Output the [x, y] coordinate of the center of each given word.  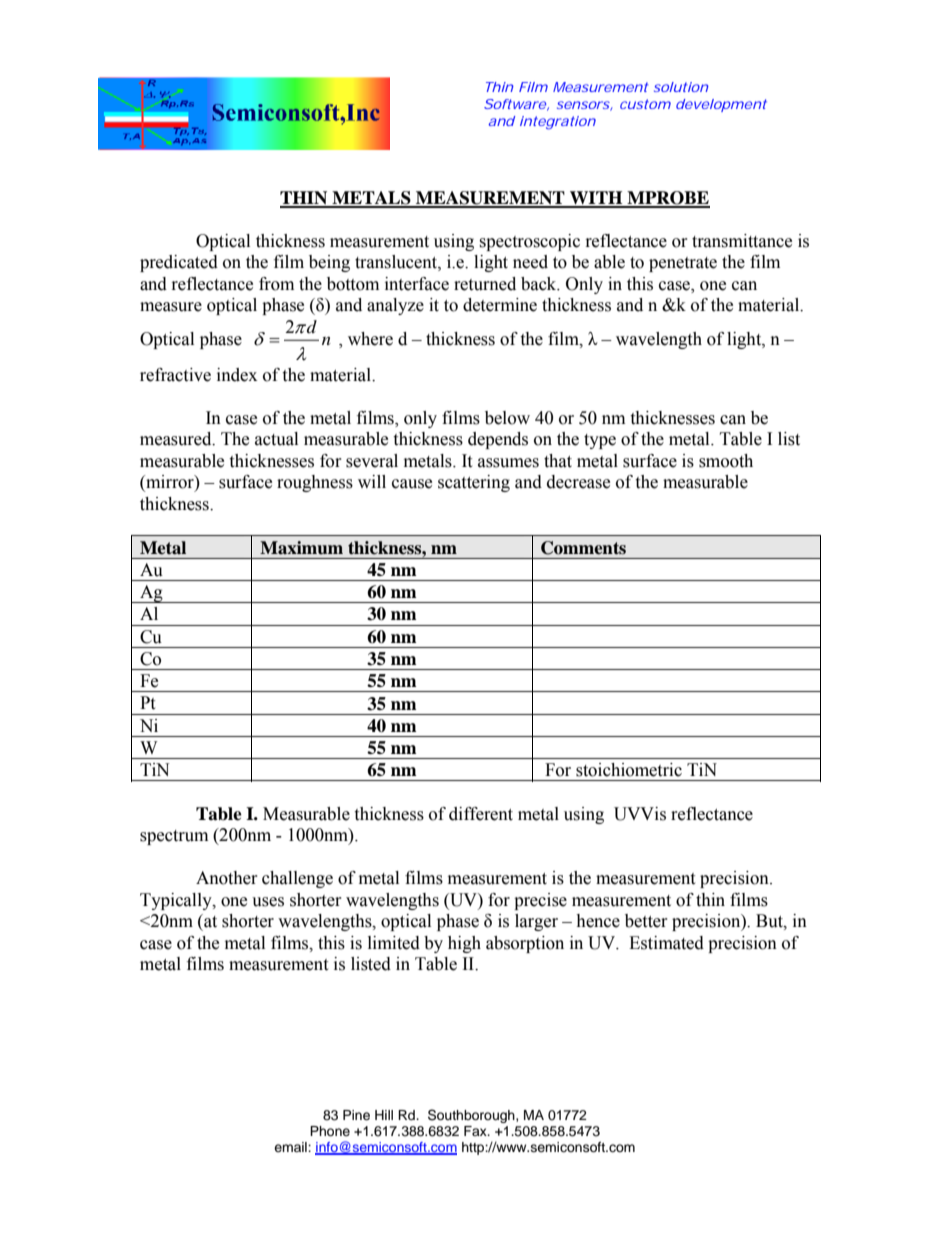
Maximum [301, 548]
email [291, 1147]
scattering [474, 483]
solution [681, 87]
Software [515, 104]
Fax [476, 1131]
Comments [583, 548]
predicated [179, 263]
